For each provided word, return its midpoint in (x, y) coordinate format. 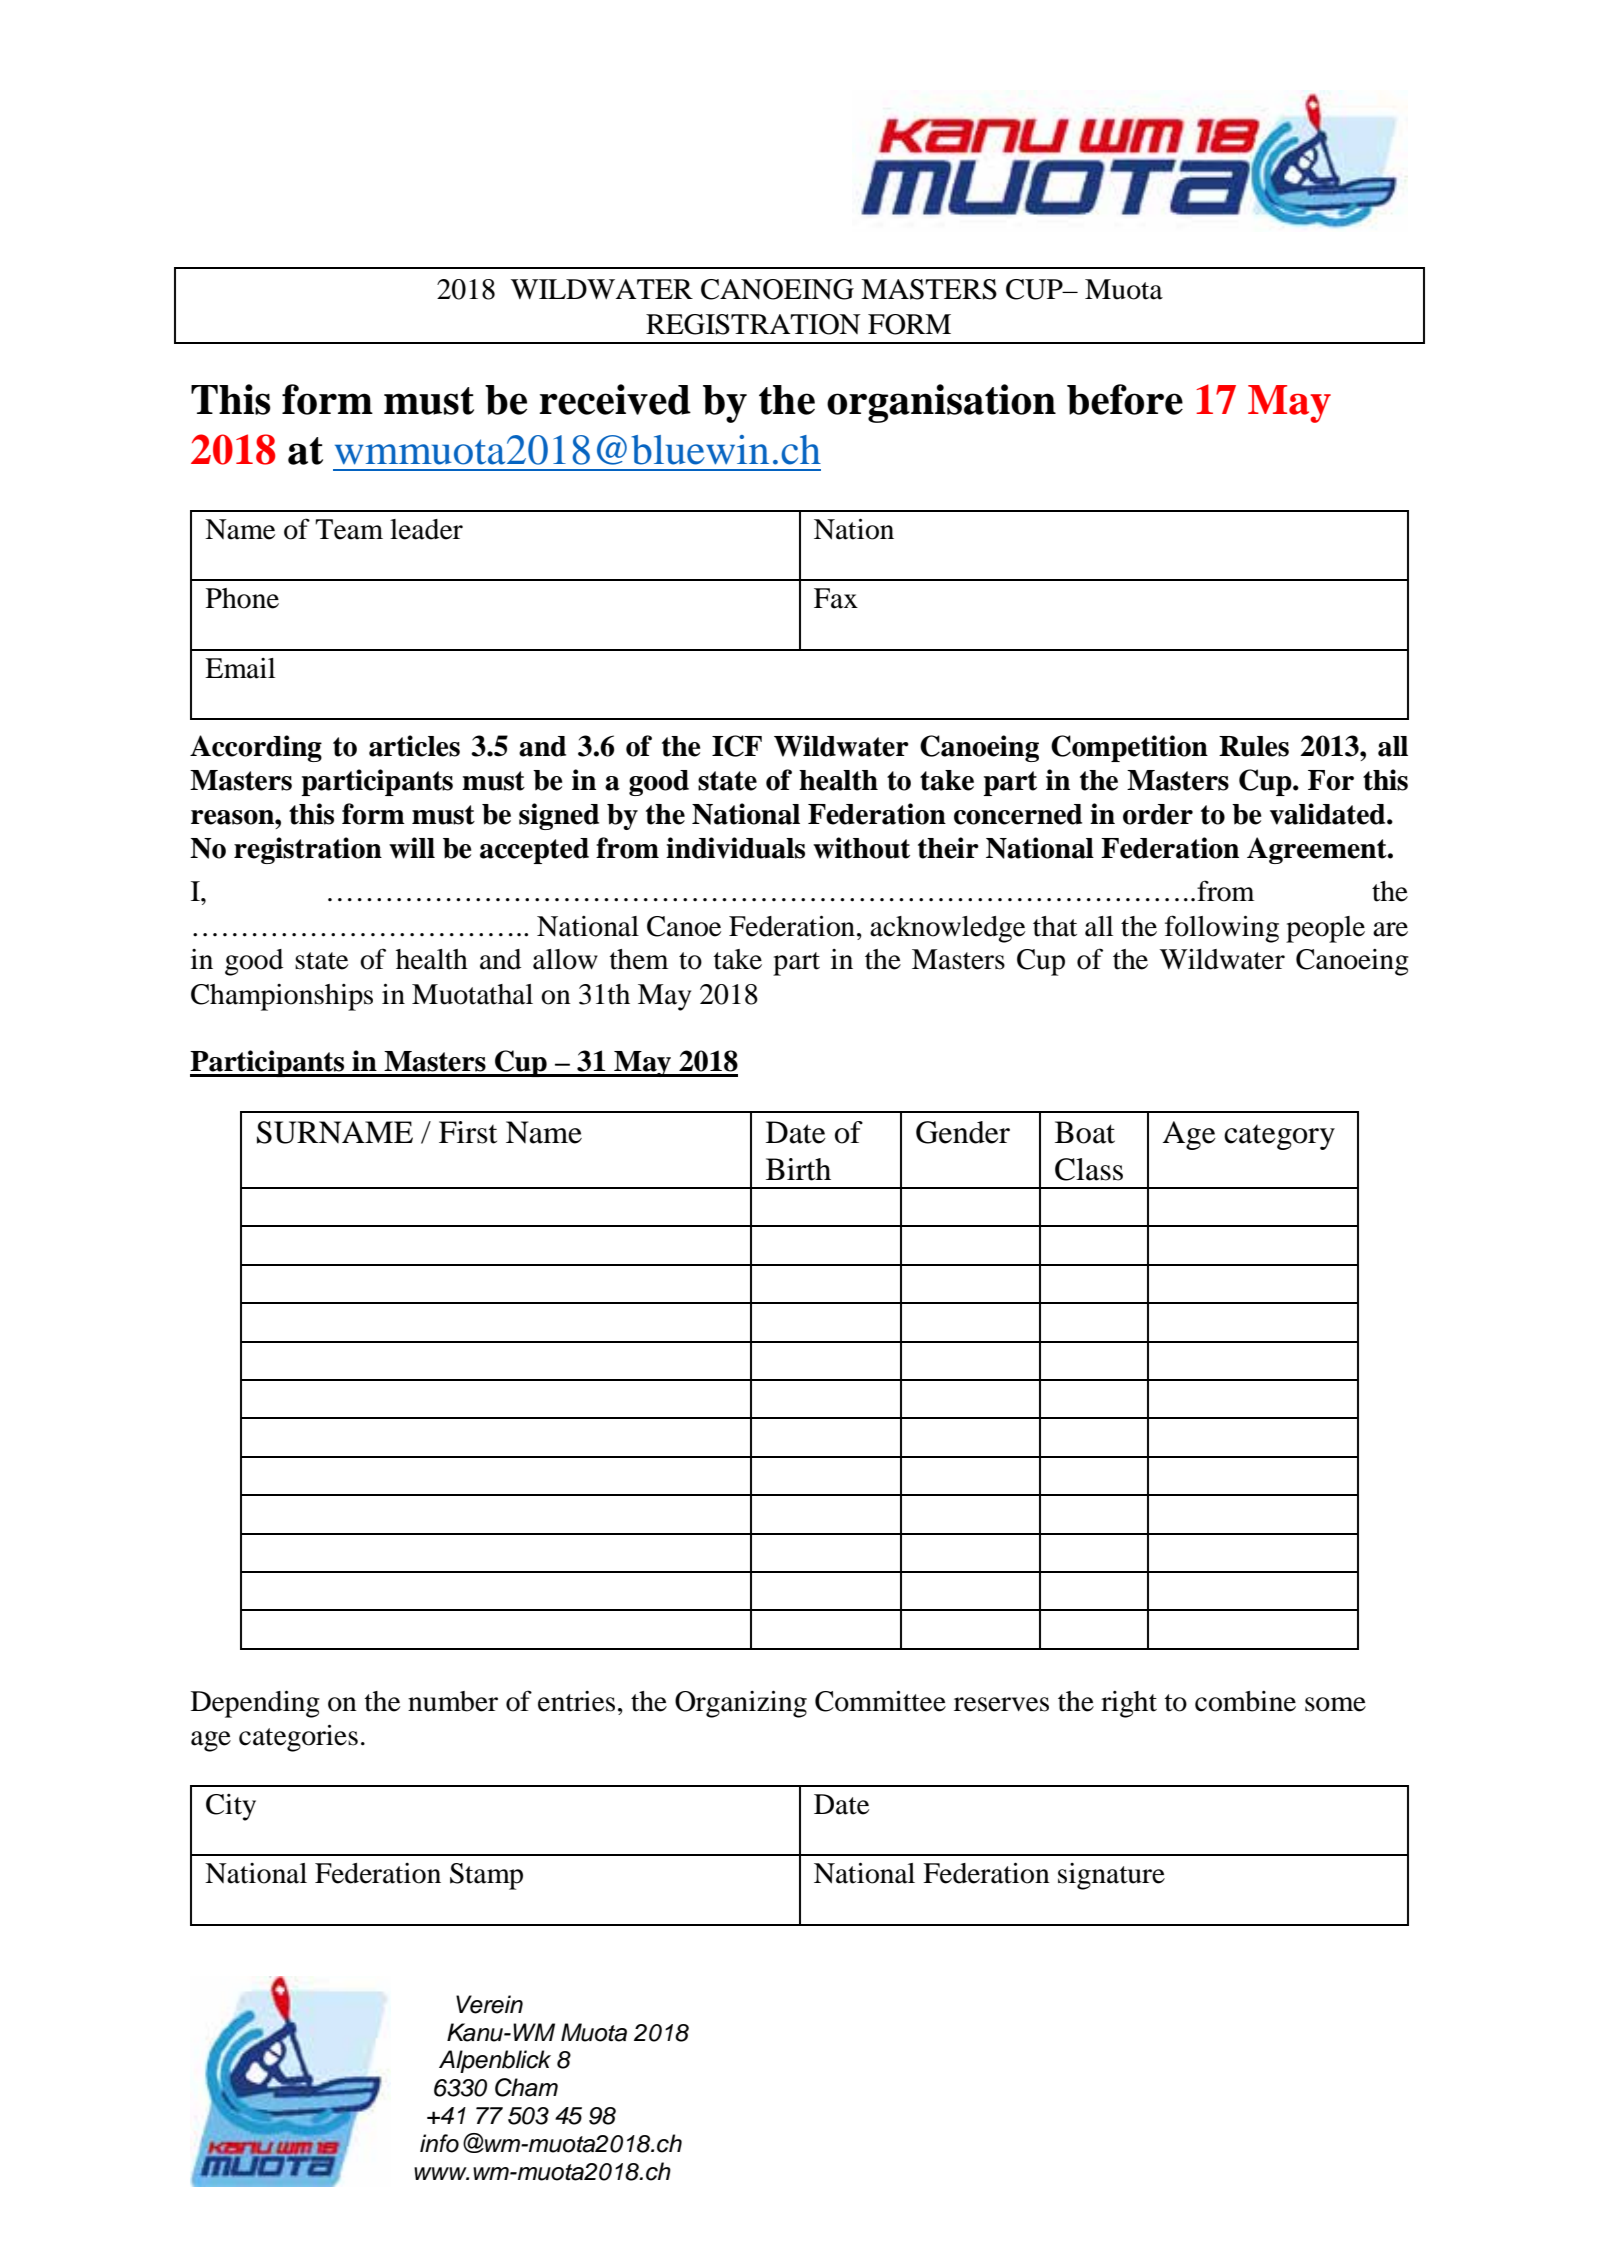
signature (1111, 1876)
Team (349, 529)
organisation (941, 403)
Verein (489, 2004)
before (1125, 399)
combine (1245, 1701)
